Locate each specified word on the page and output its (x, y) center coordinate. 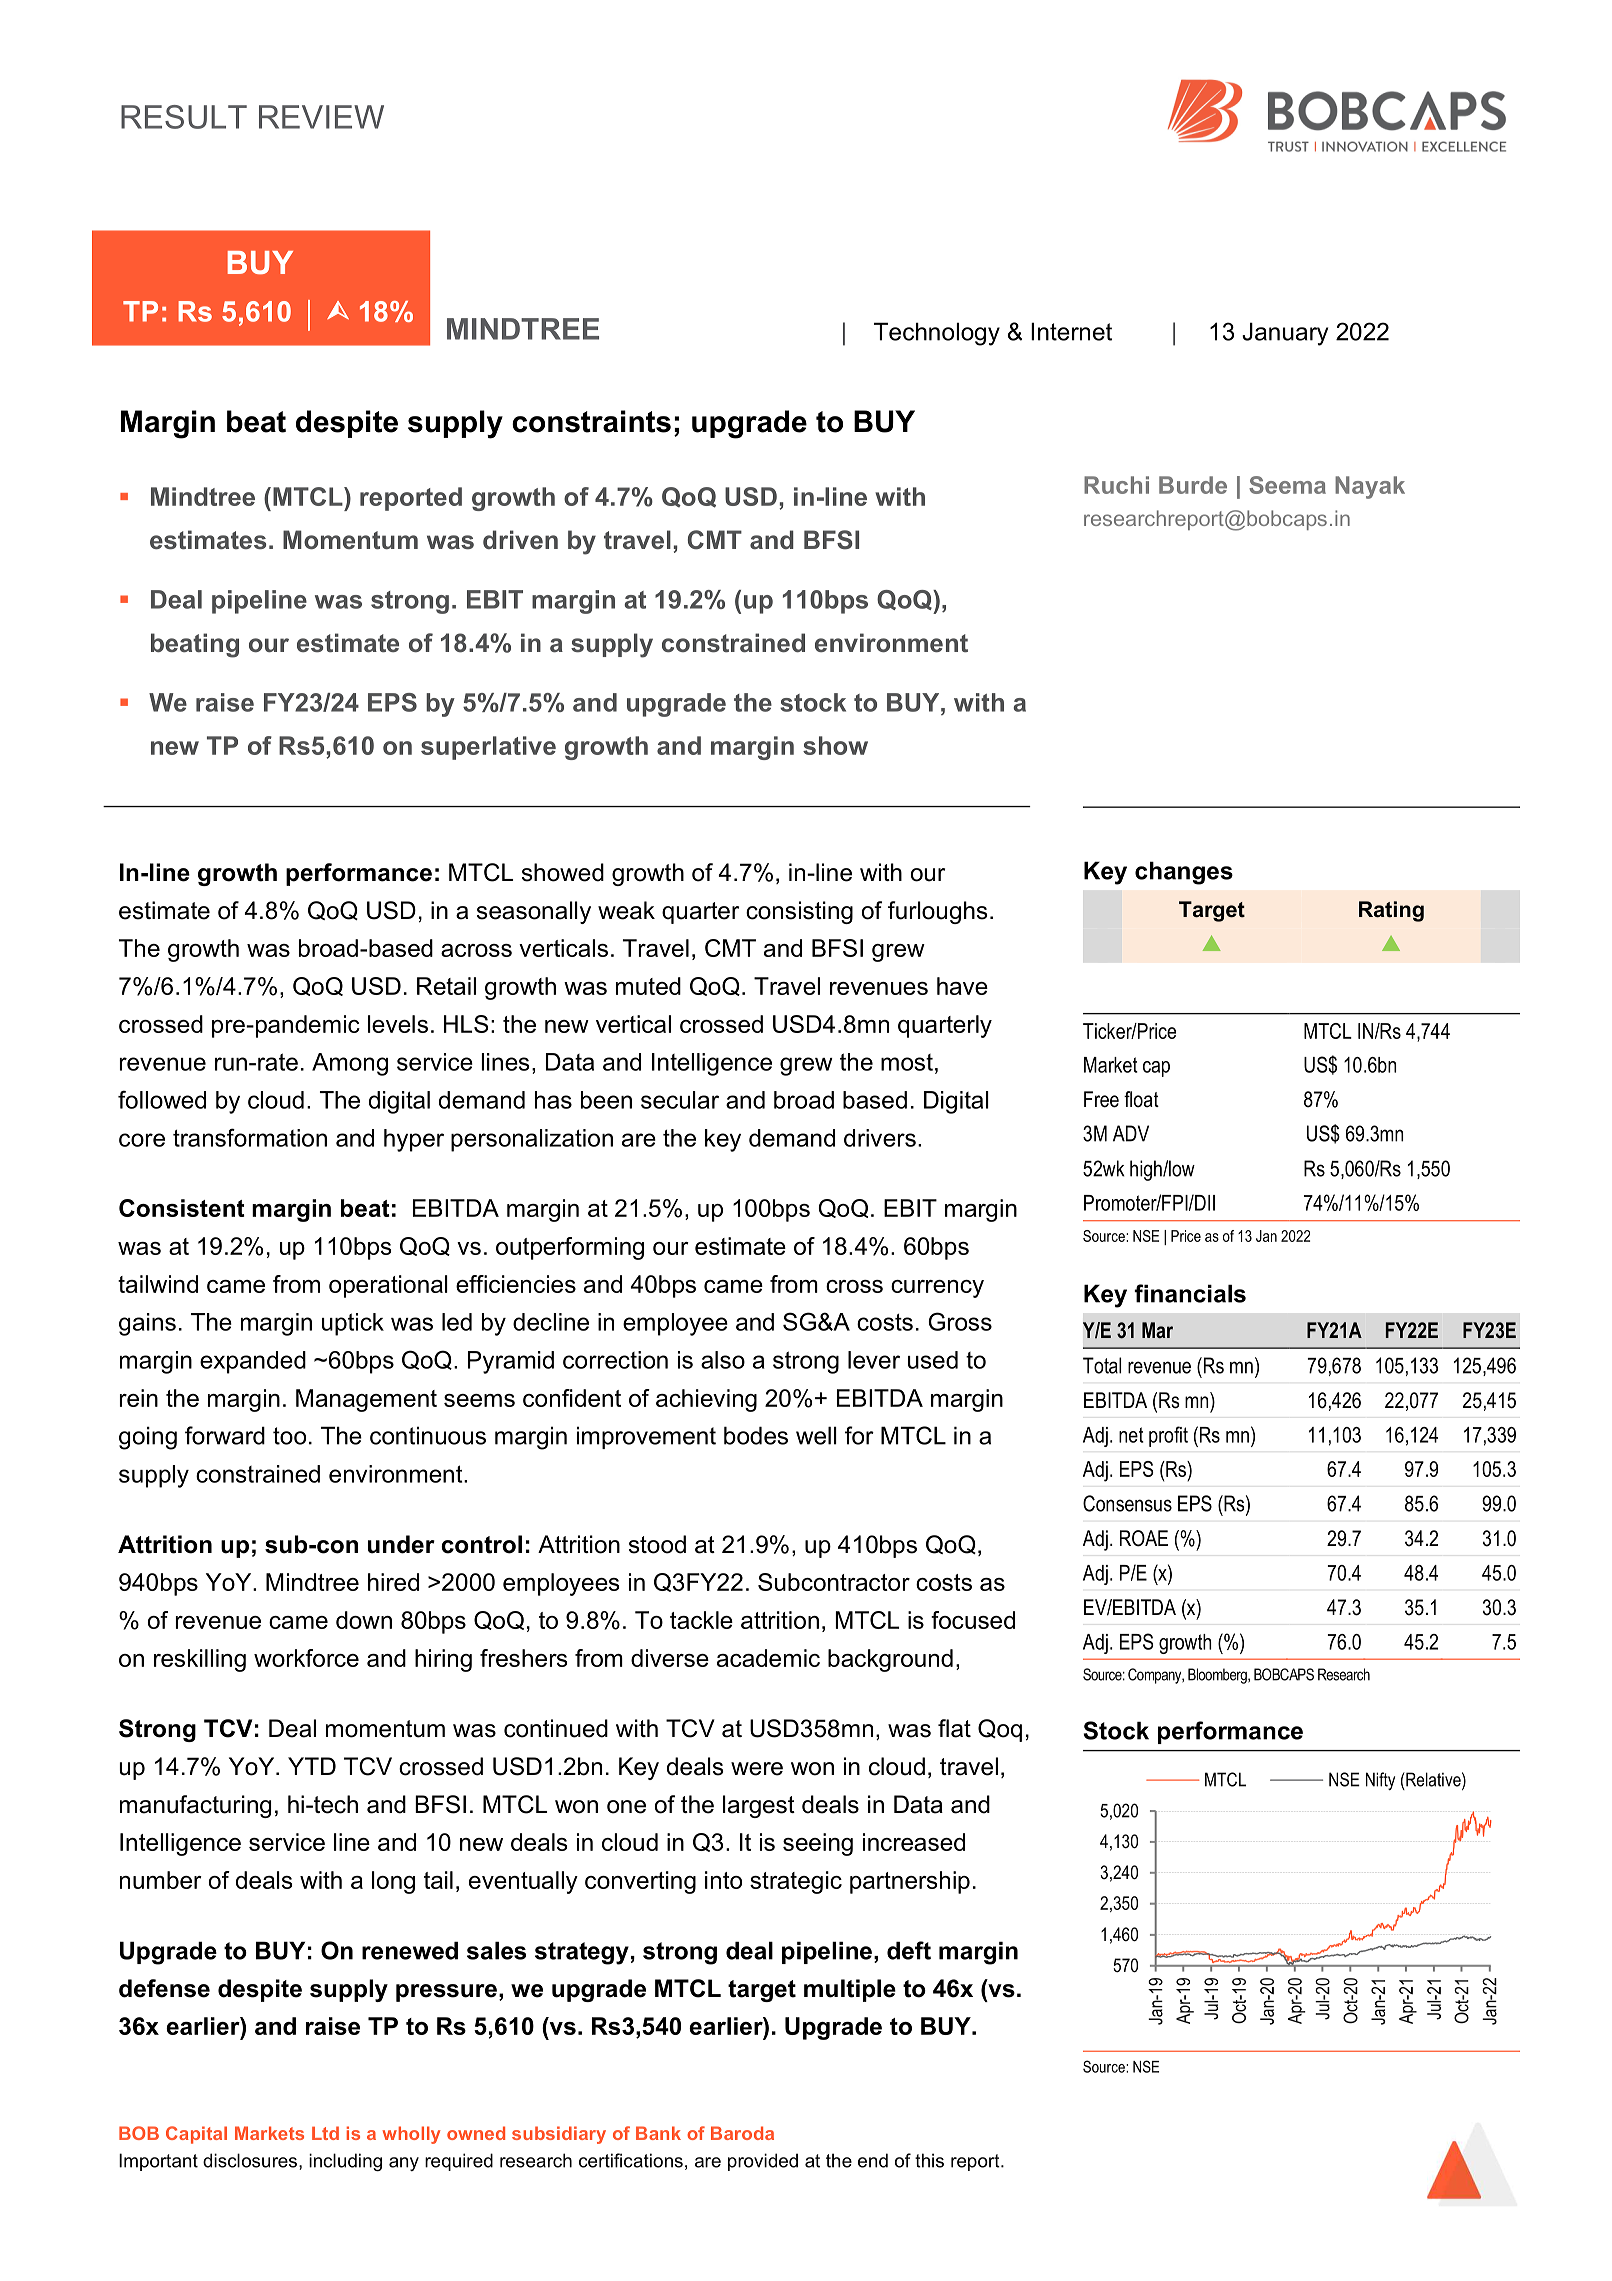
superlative (488, 748)
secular (680, 1100)
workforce (306, 1658)
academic (768, 1658)
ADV (1131, 1133)
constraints (591, 421)
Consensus (1127, 1503)
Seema (1287, 485)
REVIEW (321, 117)
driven (520, 539)
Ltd (325, 2133)
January (1285, 334)
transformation (250, 1137)
